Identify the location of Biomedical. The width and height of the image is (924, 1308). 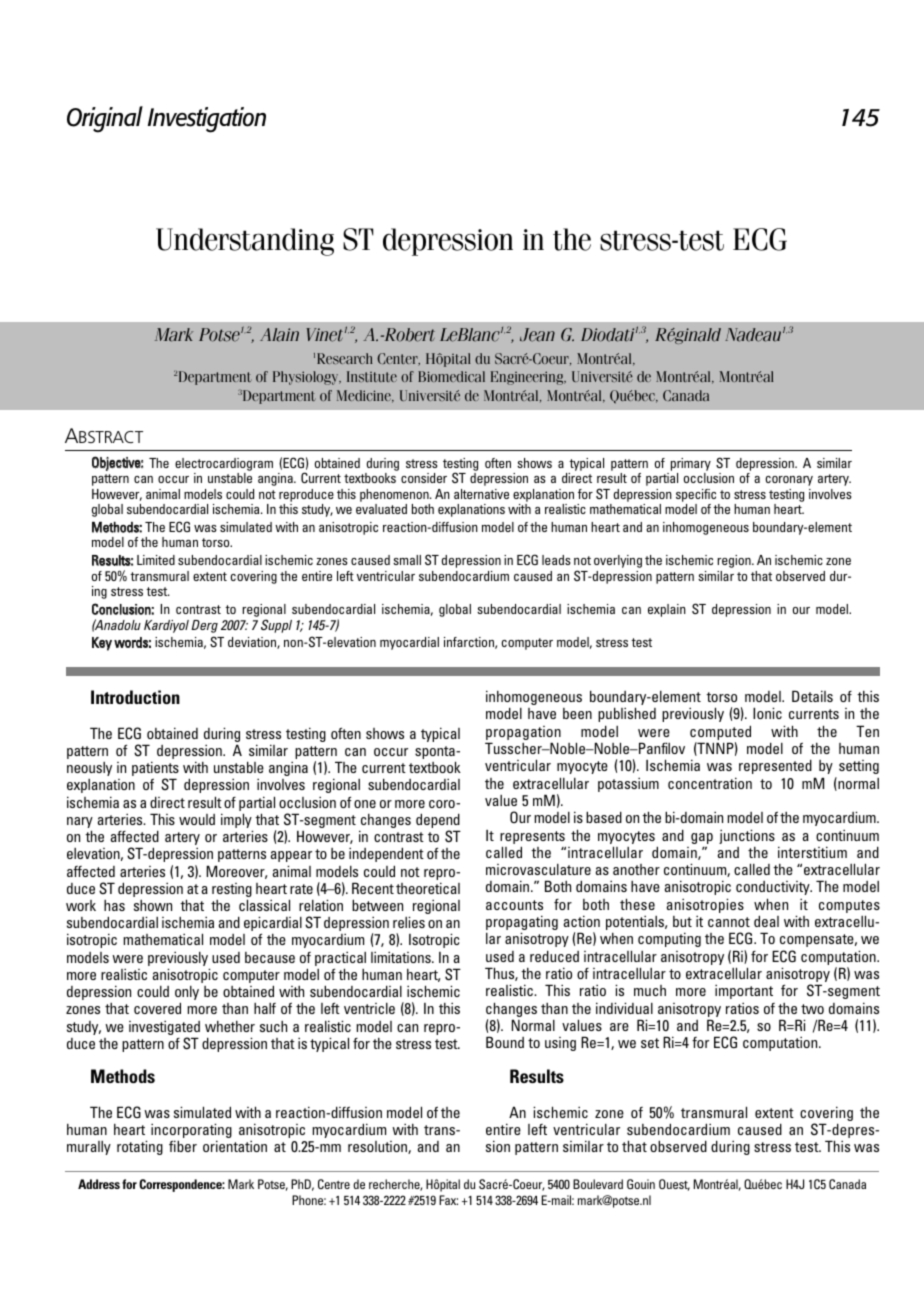
(451, 376).
